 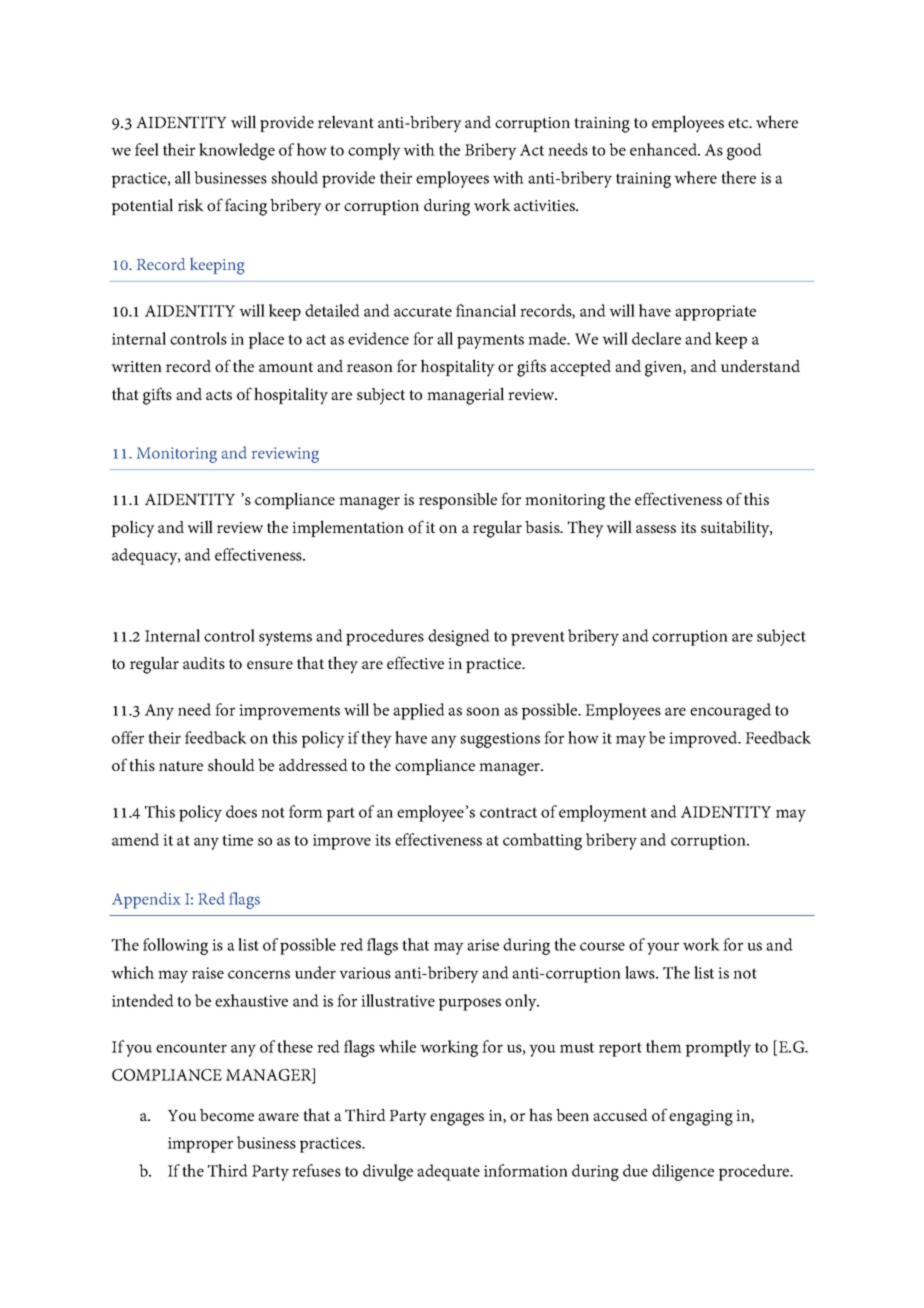 What do you see at coordinates (219, 395) in the image?
I see `acts` at bounding box center [219, 395].
